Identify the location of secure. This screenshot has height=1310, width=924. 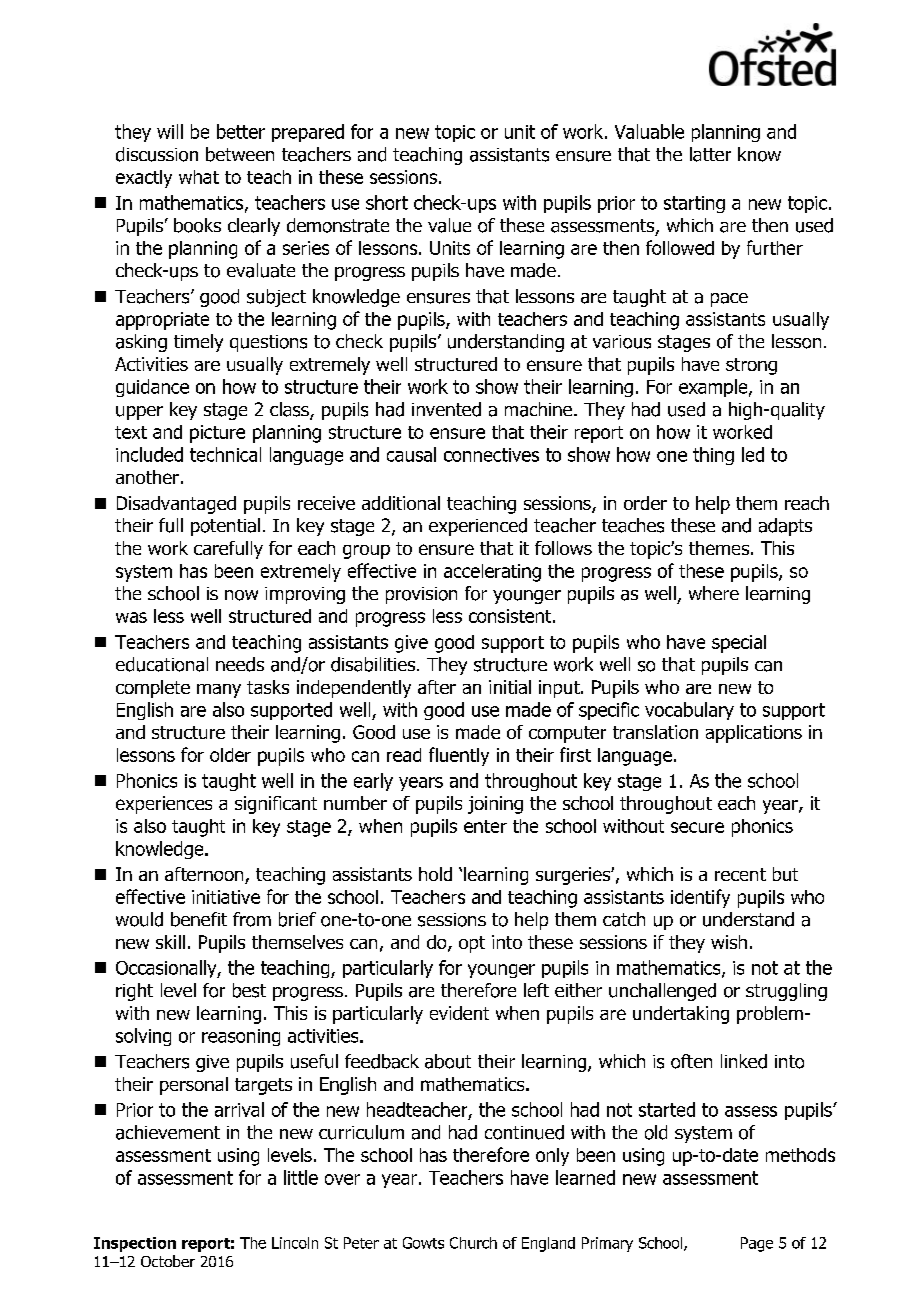
(697, 827).
